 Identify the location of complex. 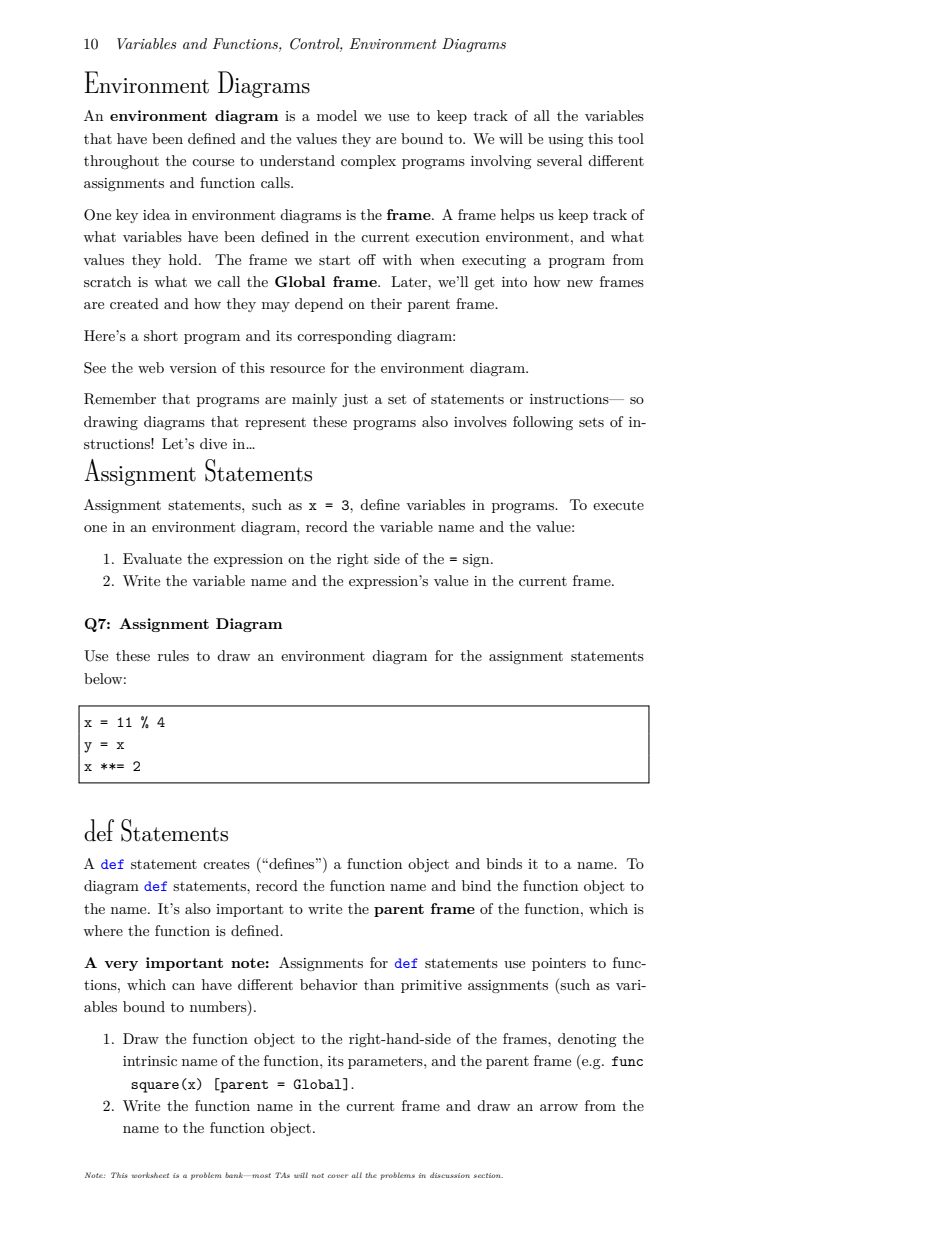
(368, 162).
